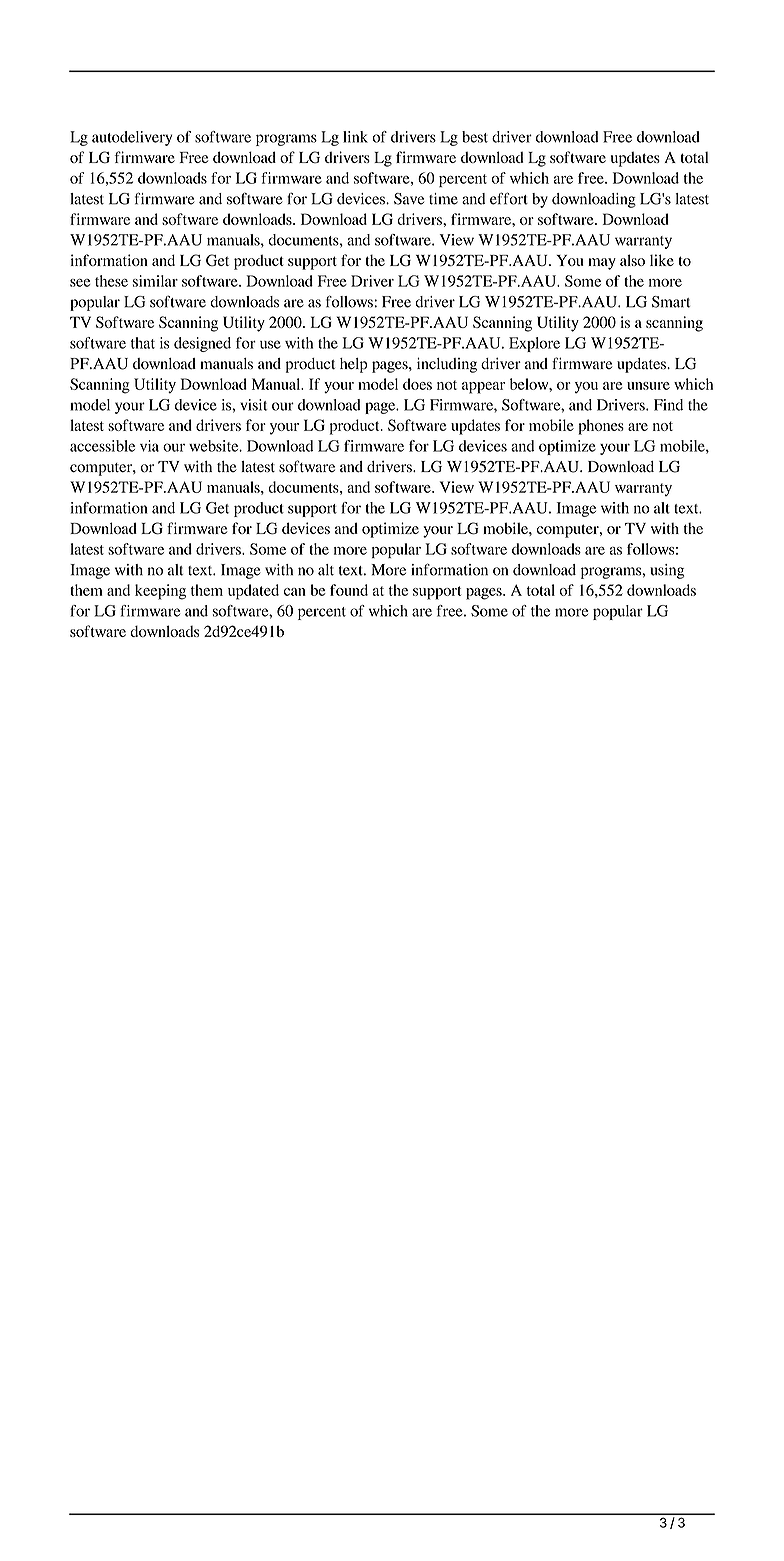 The image size is (784, 1561). What do you see at coordinates (648, 386) in the screenshot?
I see `unsure` at bounding box center [648, 386].
